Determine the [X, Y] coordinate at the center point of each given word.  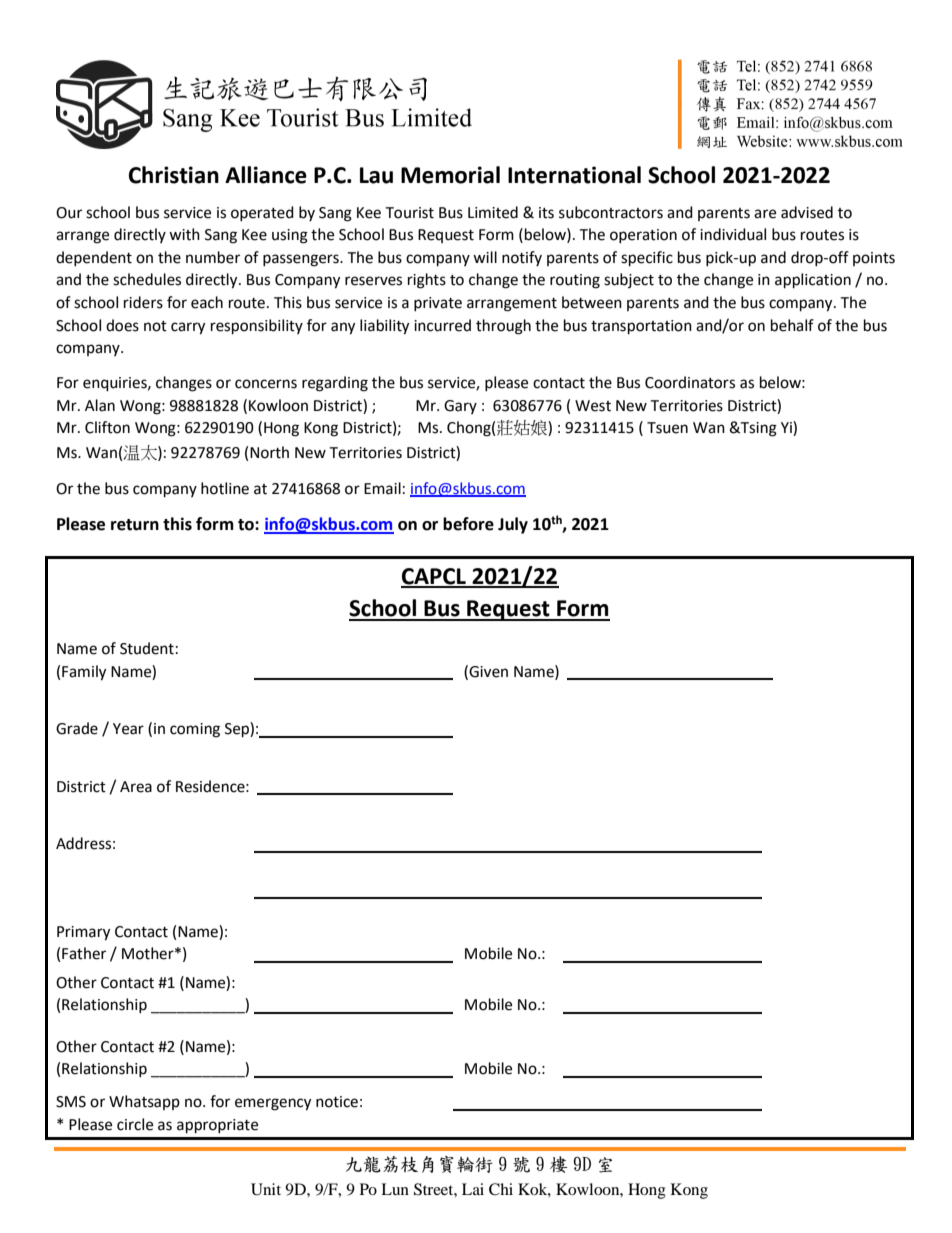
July [513, 525]
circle [135, 1124]
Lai [473, 1189]
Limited [493, 212]
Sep [238, 730]
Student [147, 648]
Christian [174, 175]
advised [807, 212]
